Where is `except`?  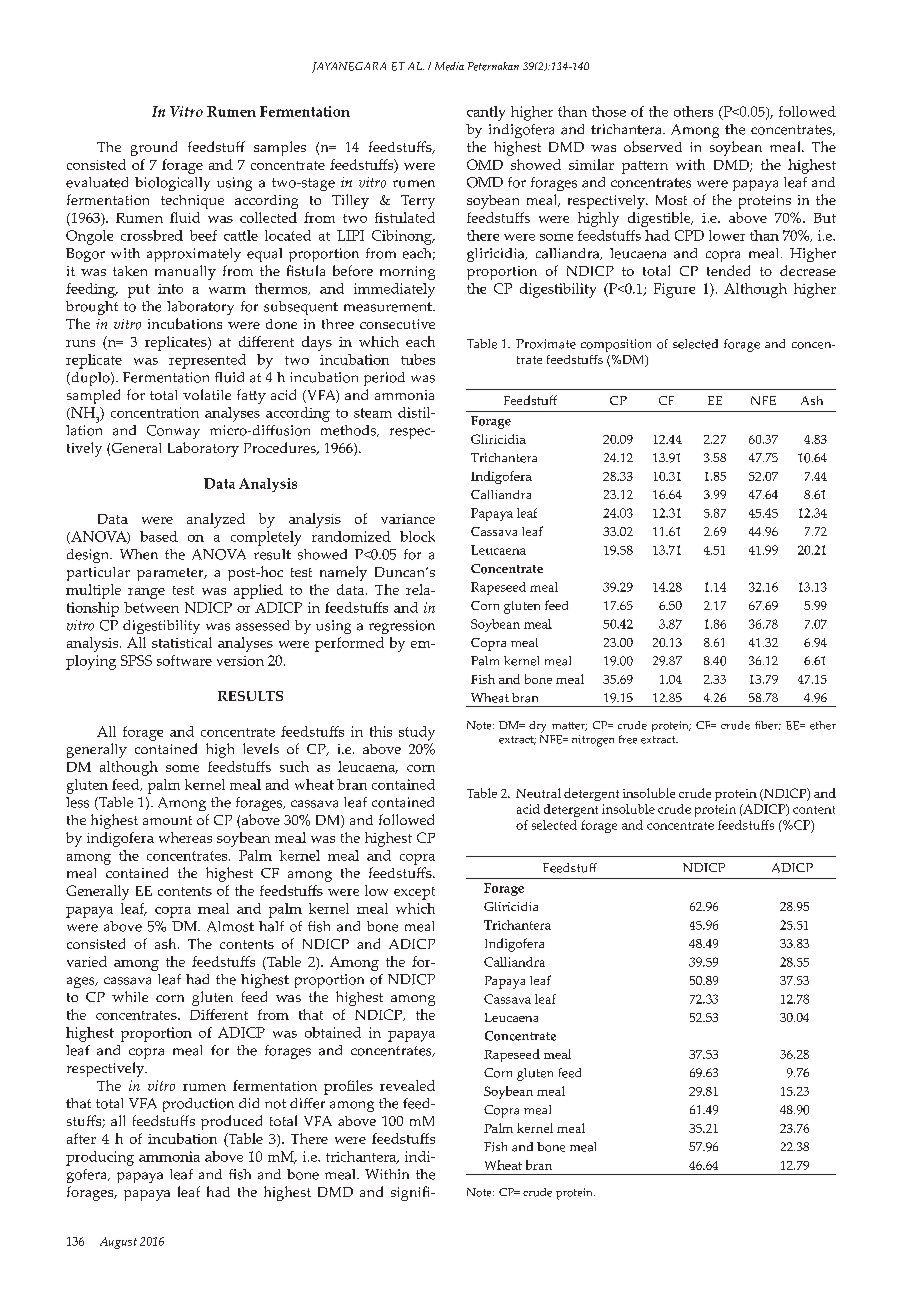
except is located at coordinates (414, 893).
